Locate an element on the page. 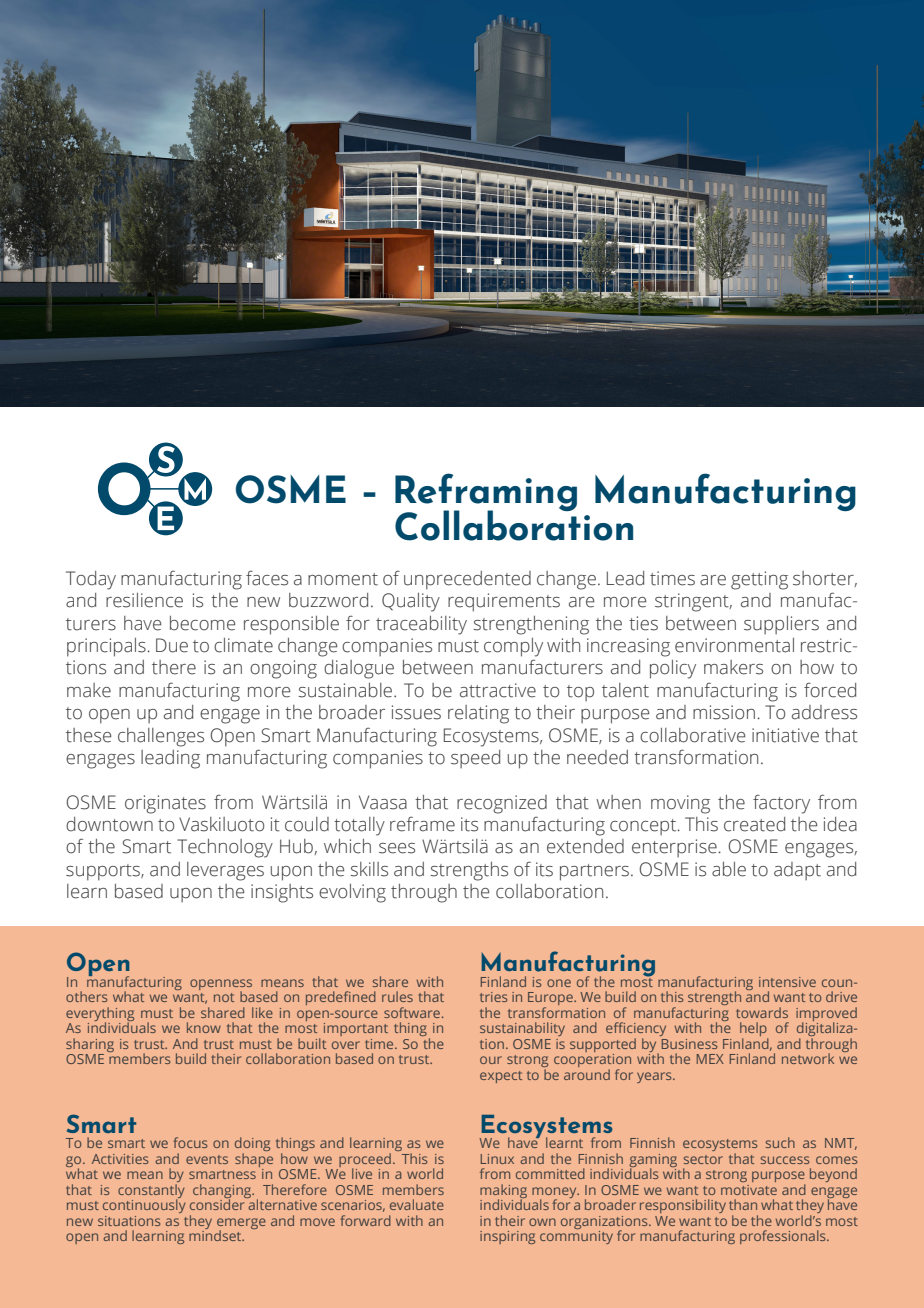 This image has height=1308, width=924. help is located at coordinates (754, 1030).
